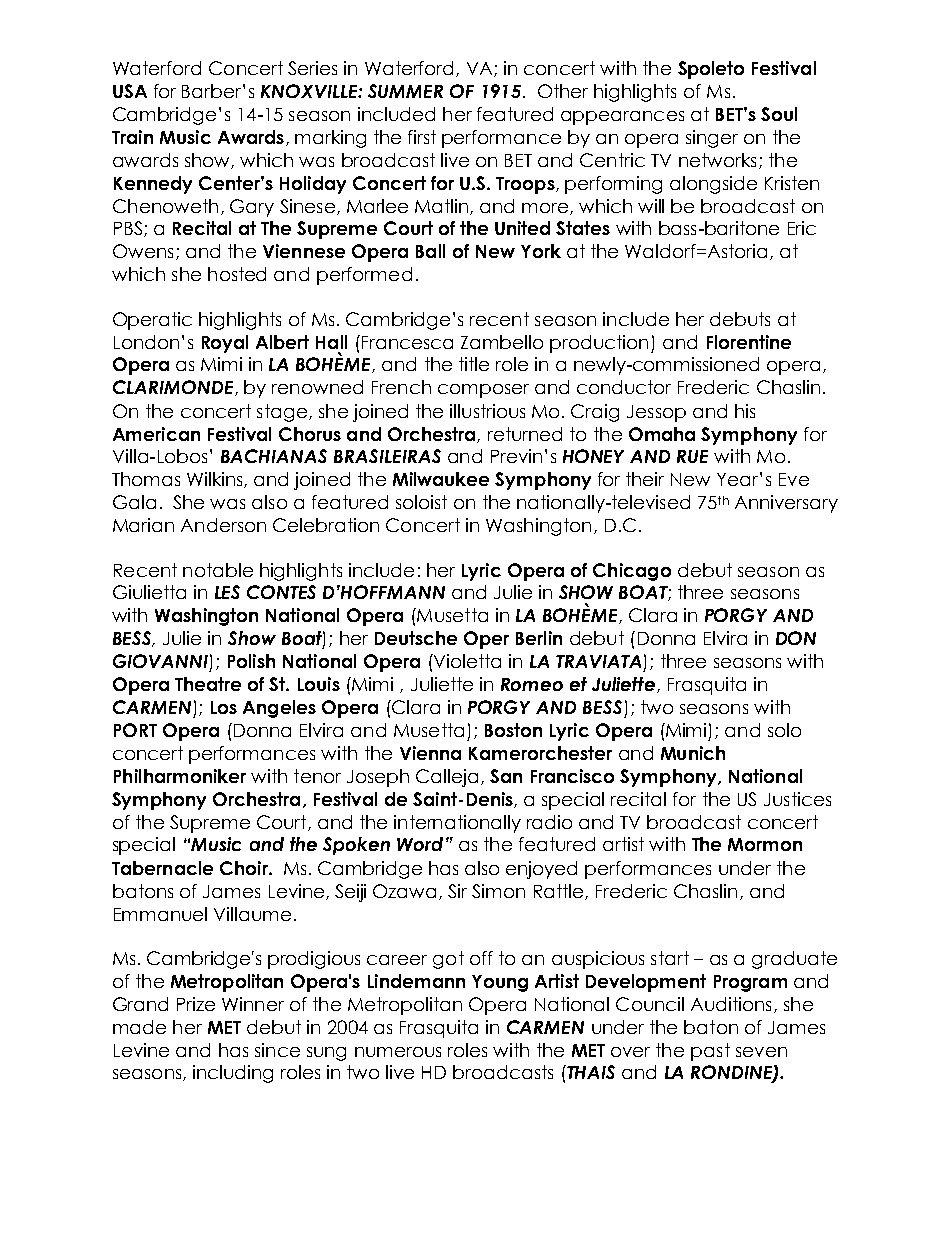 The height and width of the document is (1233, 952). Describe the element at coordinates (398, 1052) in the document. I see `numerous` at that location.
